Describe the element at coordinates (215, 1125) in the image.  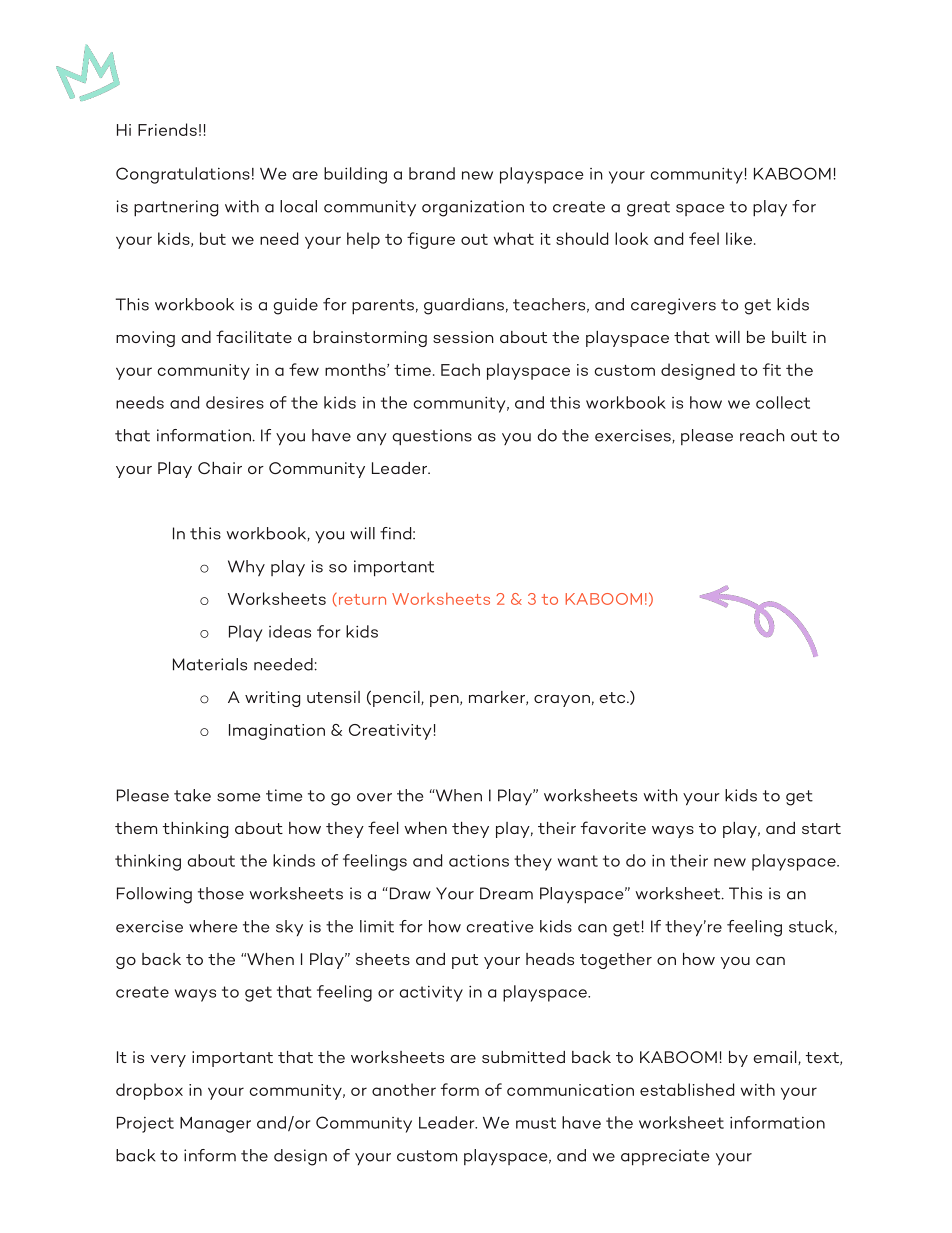
I see `Manager` at that location.
